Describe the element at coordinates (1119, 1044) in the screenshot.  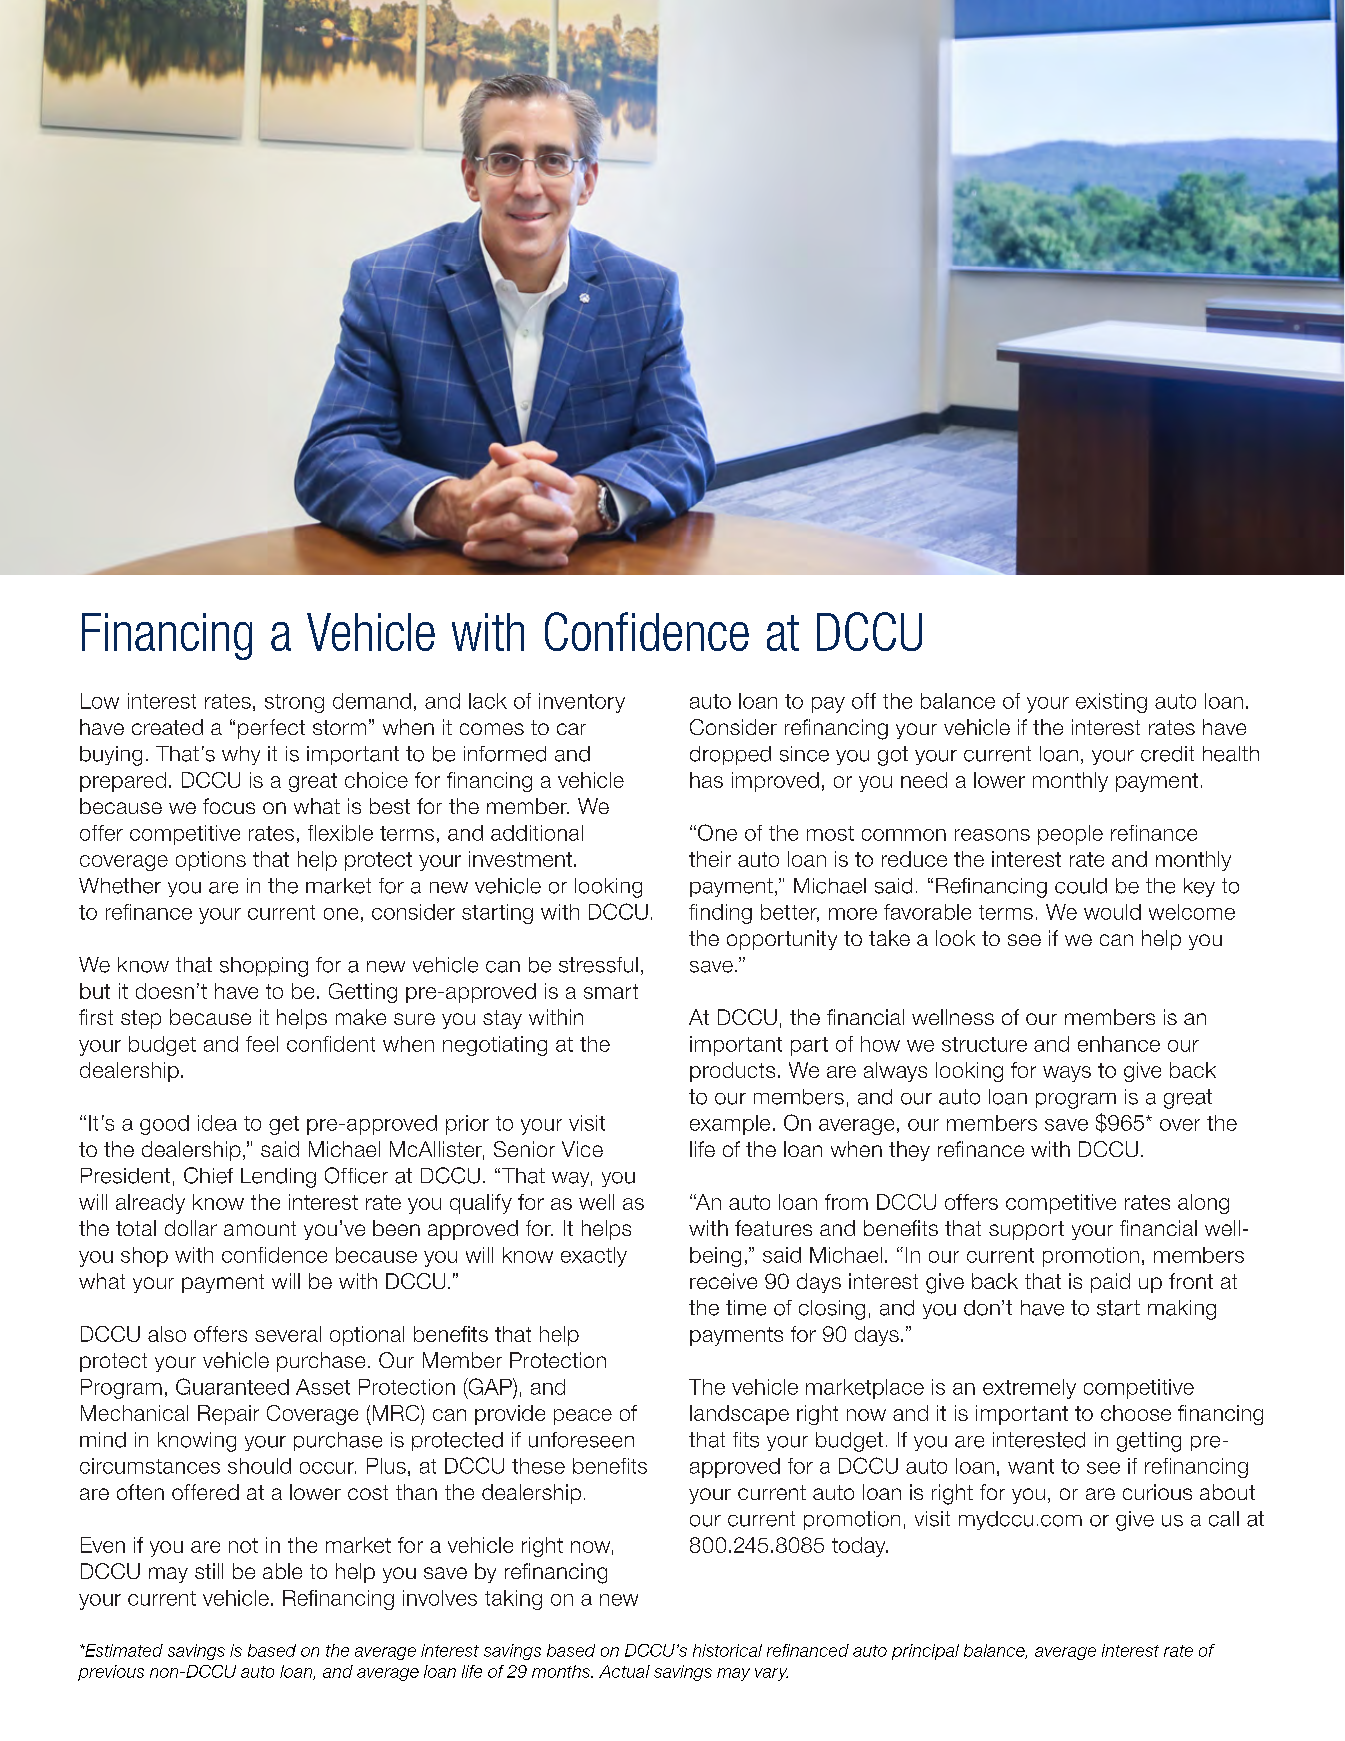
I see `enhance` at that location.
